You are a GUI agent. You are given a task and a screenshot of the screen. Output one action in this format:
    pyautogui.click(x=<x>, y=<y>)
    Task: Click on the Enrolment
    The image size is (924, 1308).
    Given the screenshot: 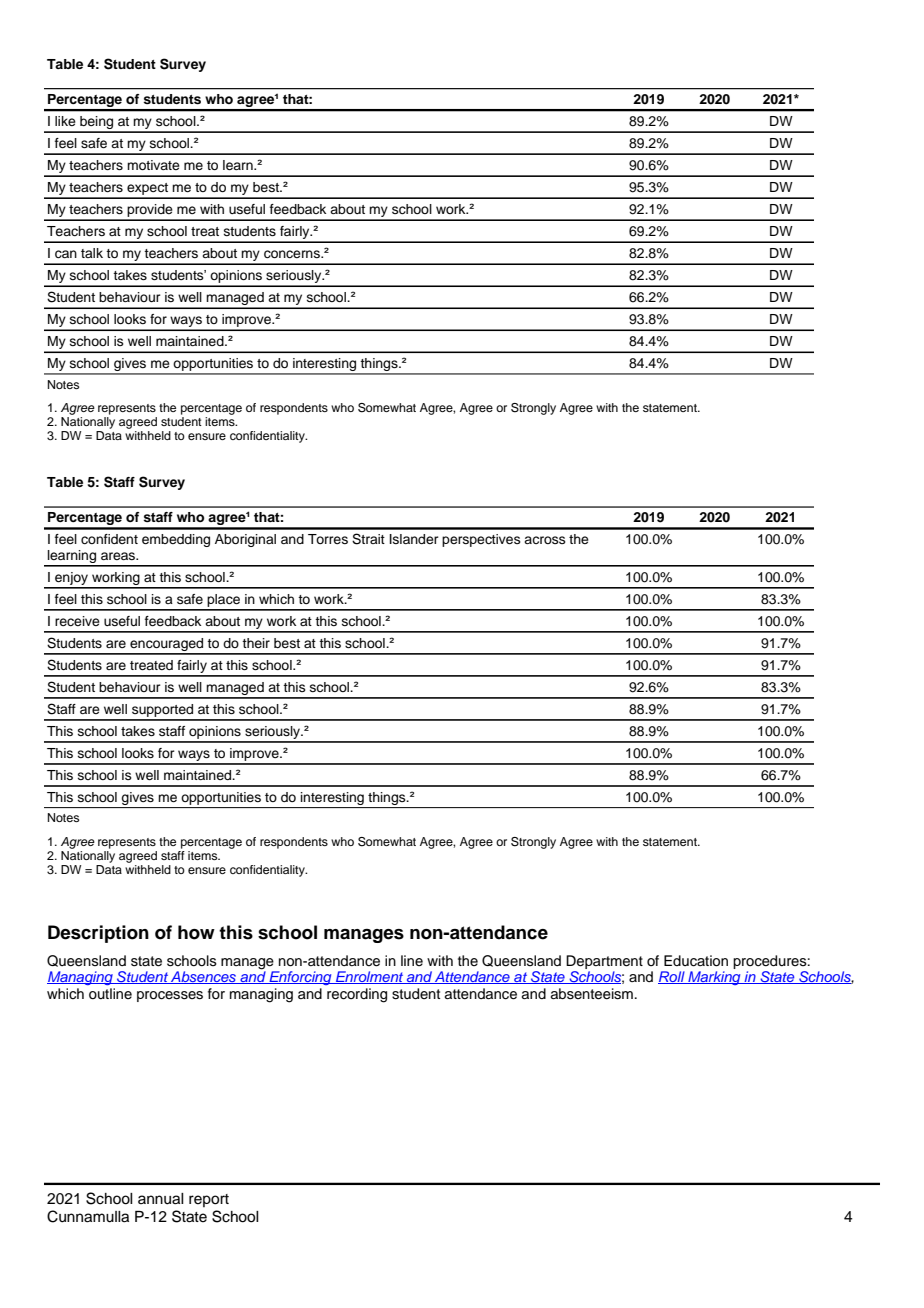 What is the action you would take?
    pyautogui.click(x=370, y=977)
